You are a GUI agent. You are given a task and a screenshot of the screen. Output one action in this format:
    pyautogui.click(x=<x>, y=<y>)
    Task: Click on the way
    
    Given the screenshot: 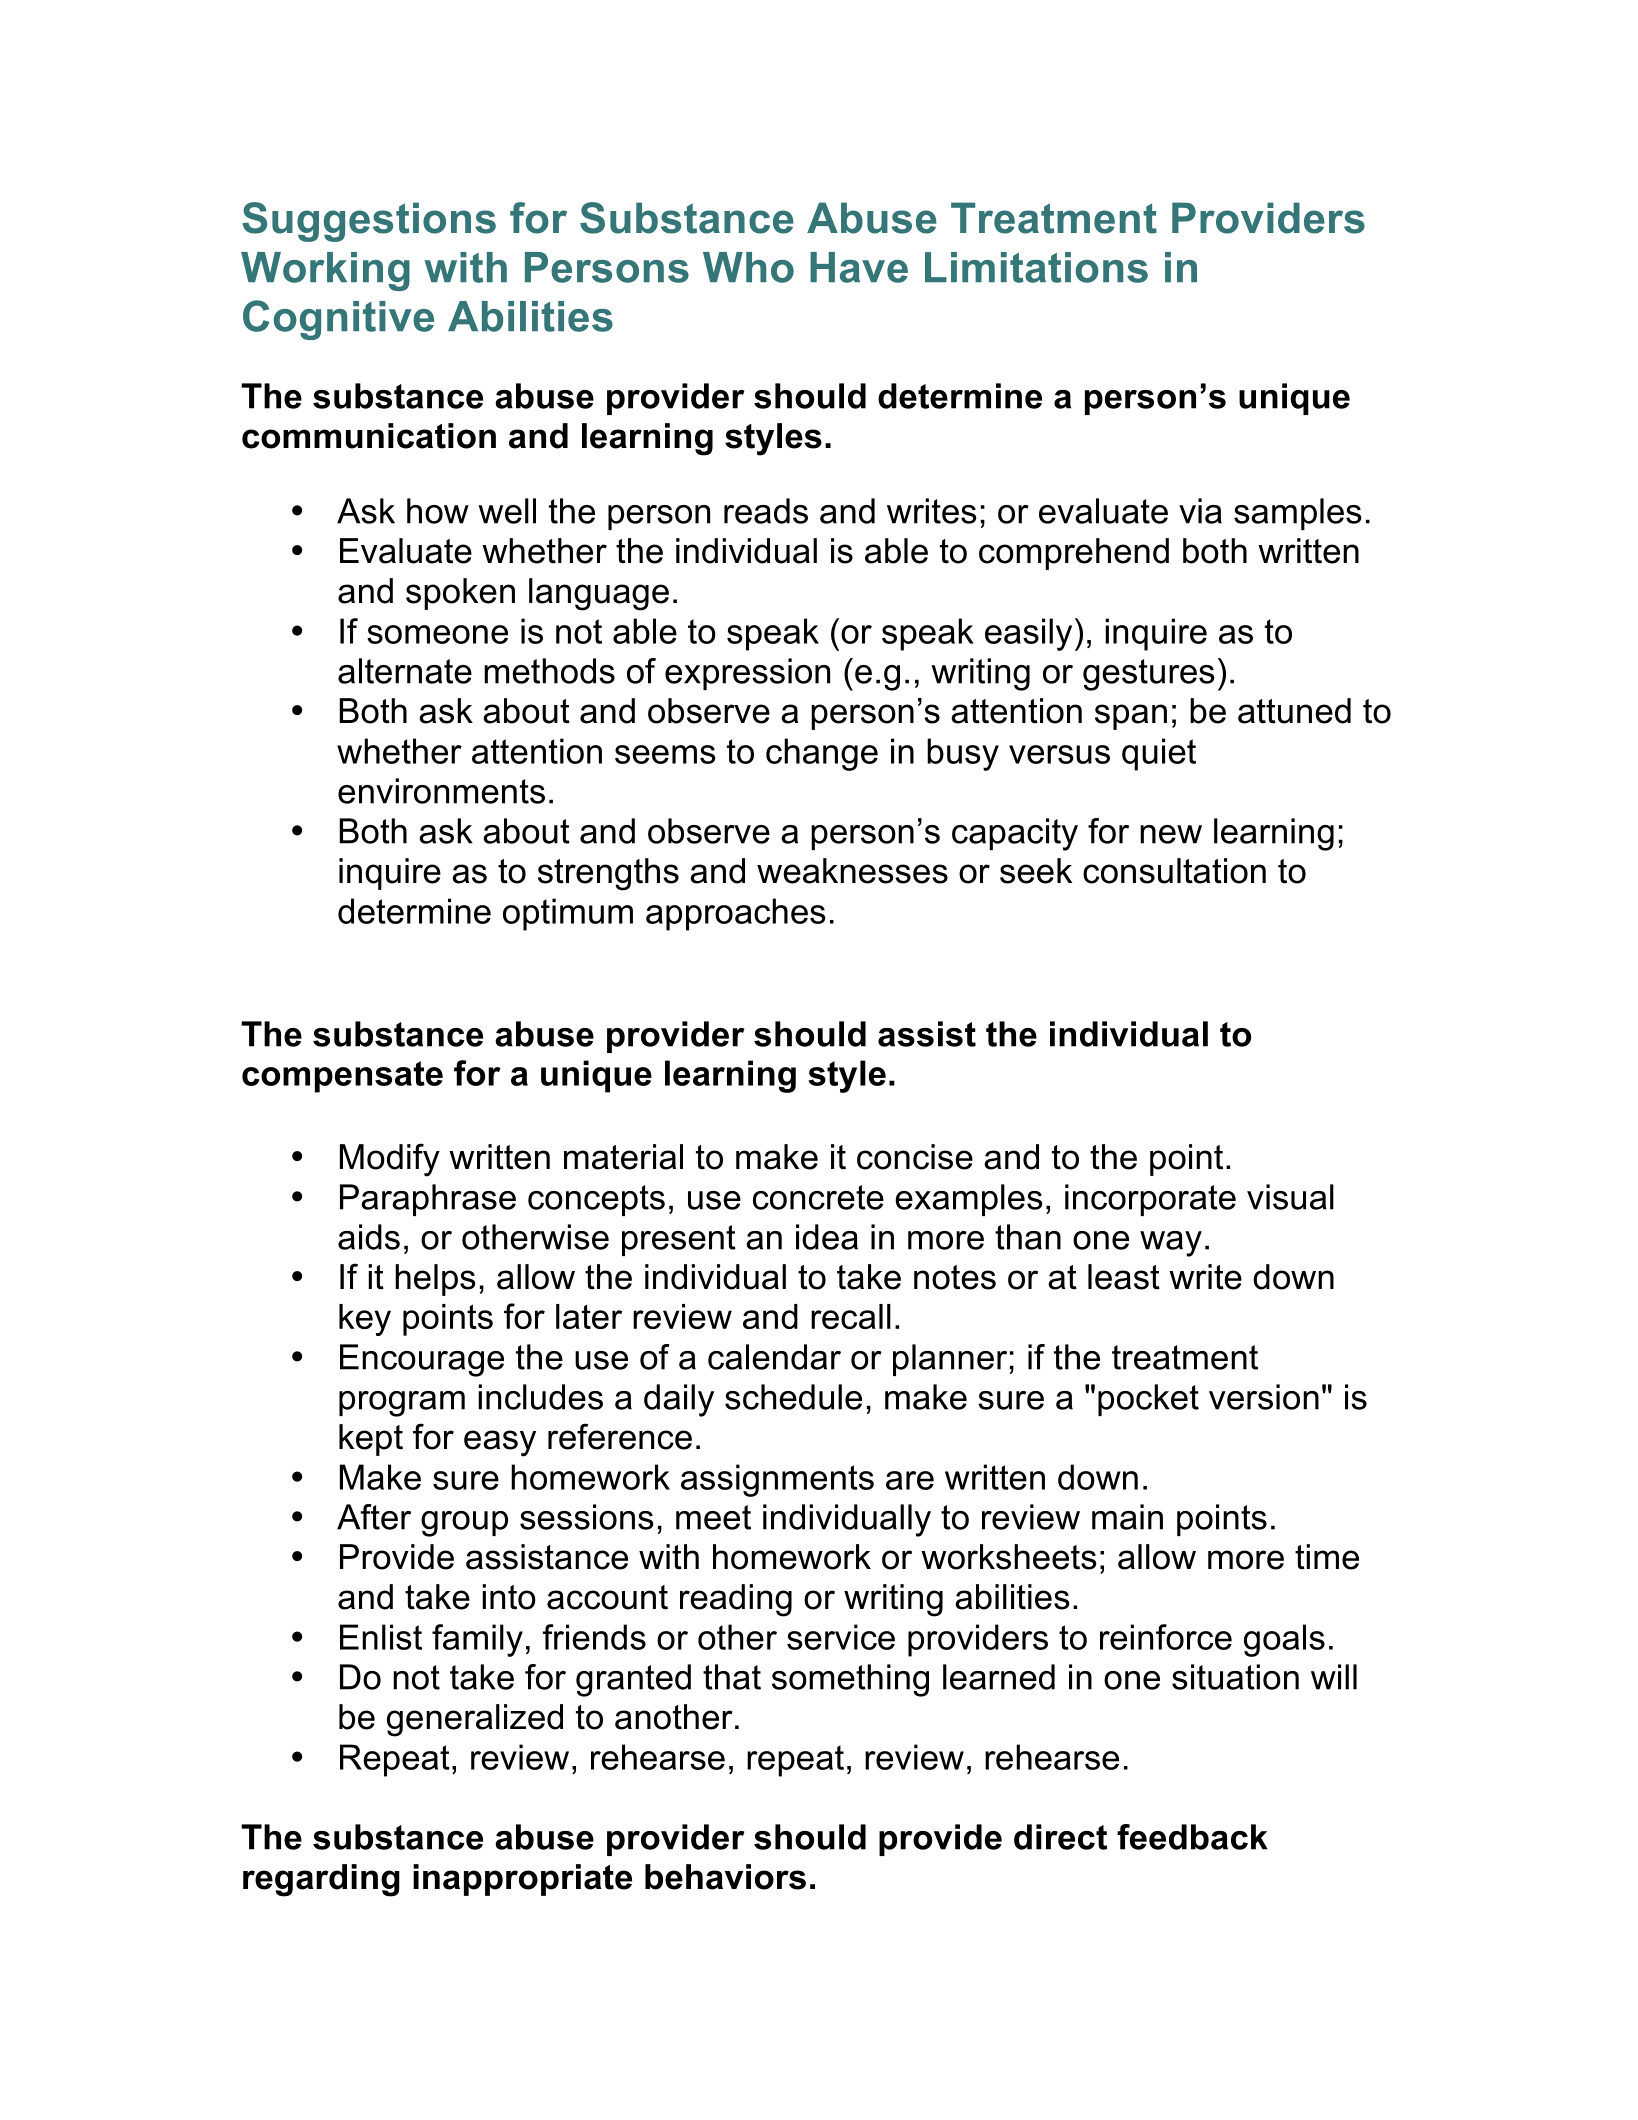 What is the action you would take?
    pyautogui.click(x=1171, y=1244)
